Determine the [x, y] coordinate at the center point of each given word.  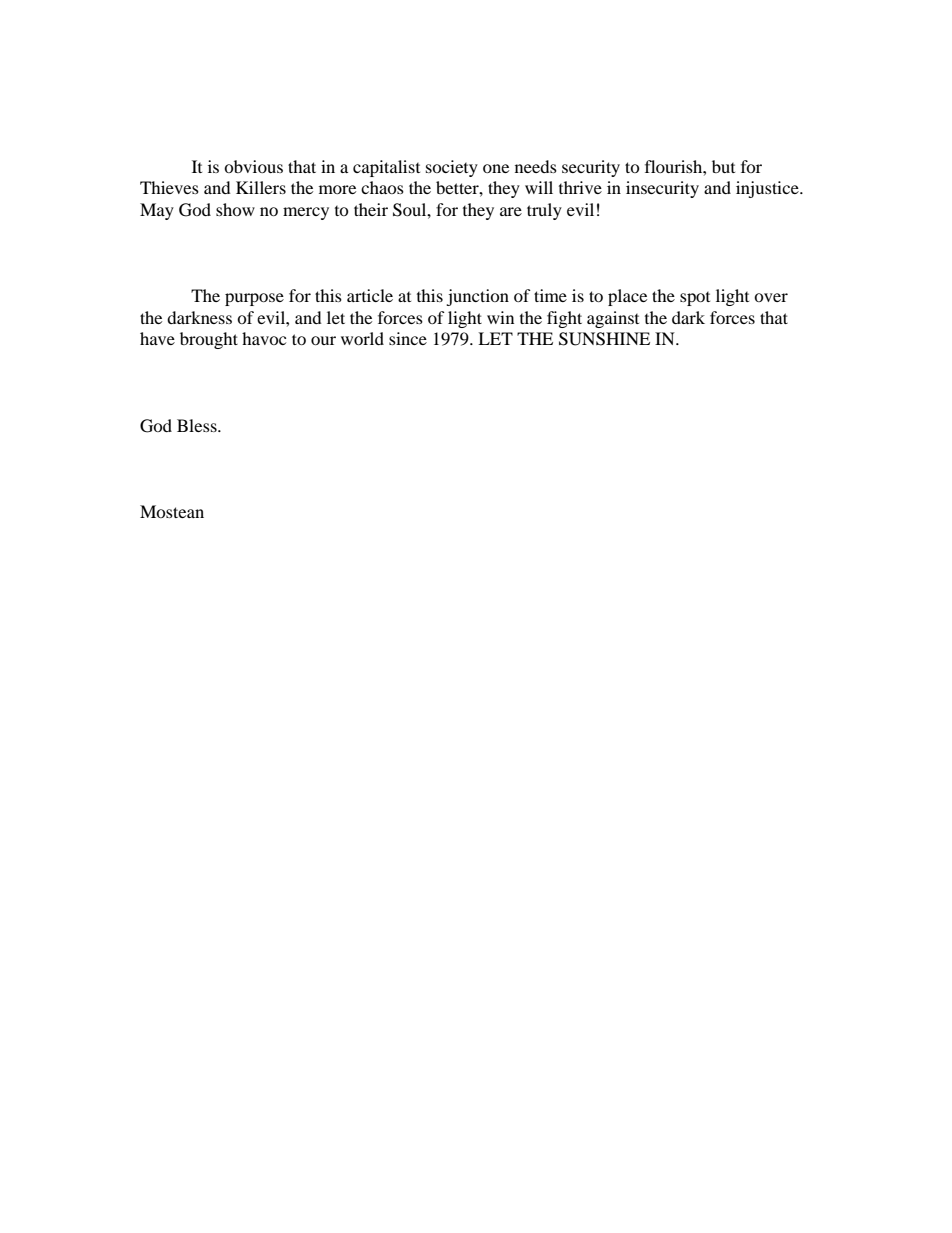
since [408, 338]
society [452, 168]
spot [695, 299]
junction [477, 297]
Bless [198, 425]
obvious [253, 166]
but [723, 166]
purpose [254, 299]
